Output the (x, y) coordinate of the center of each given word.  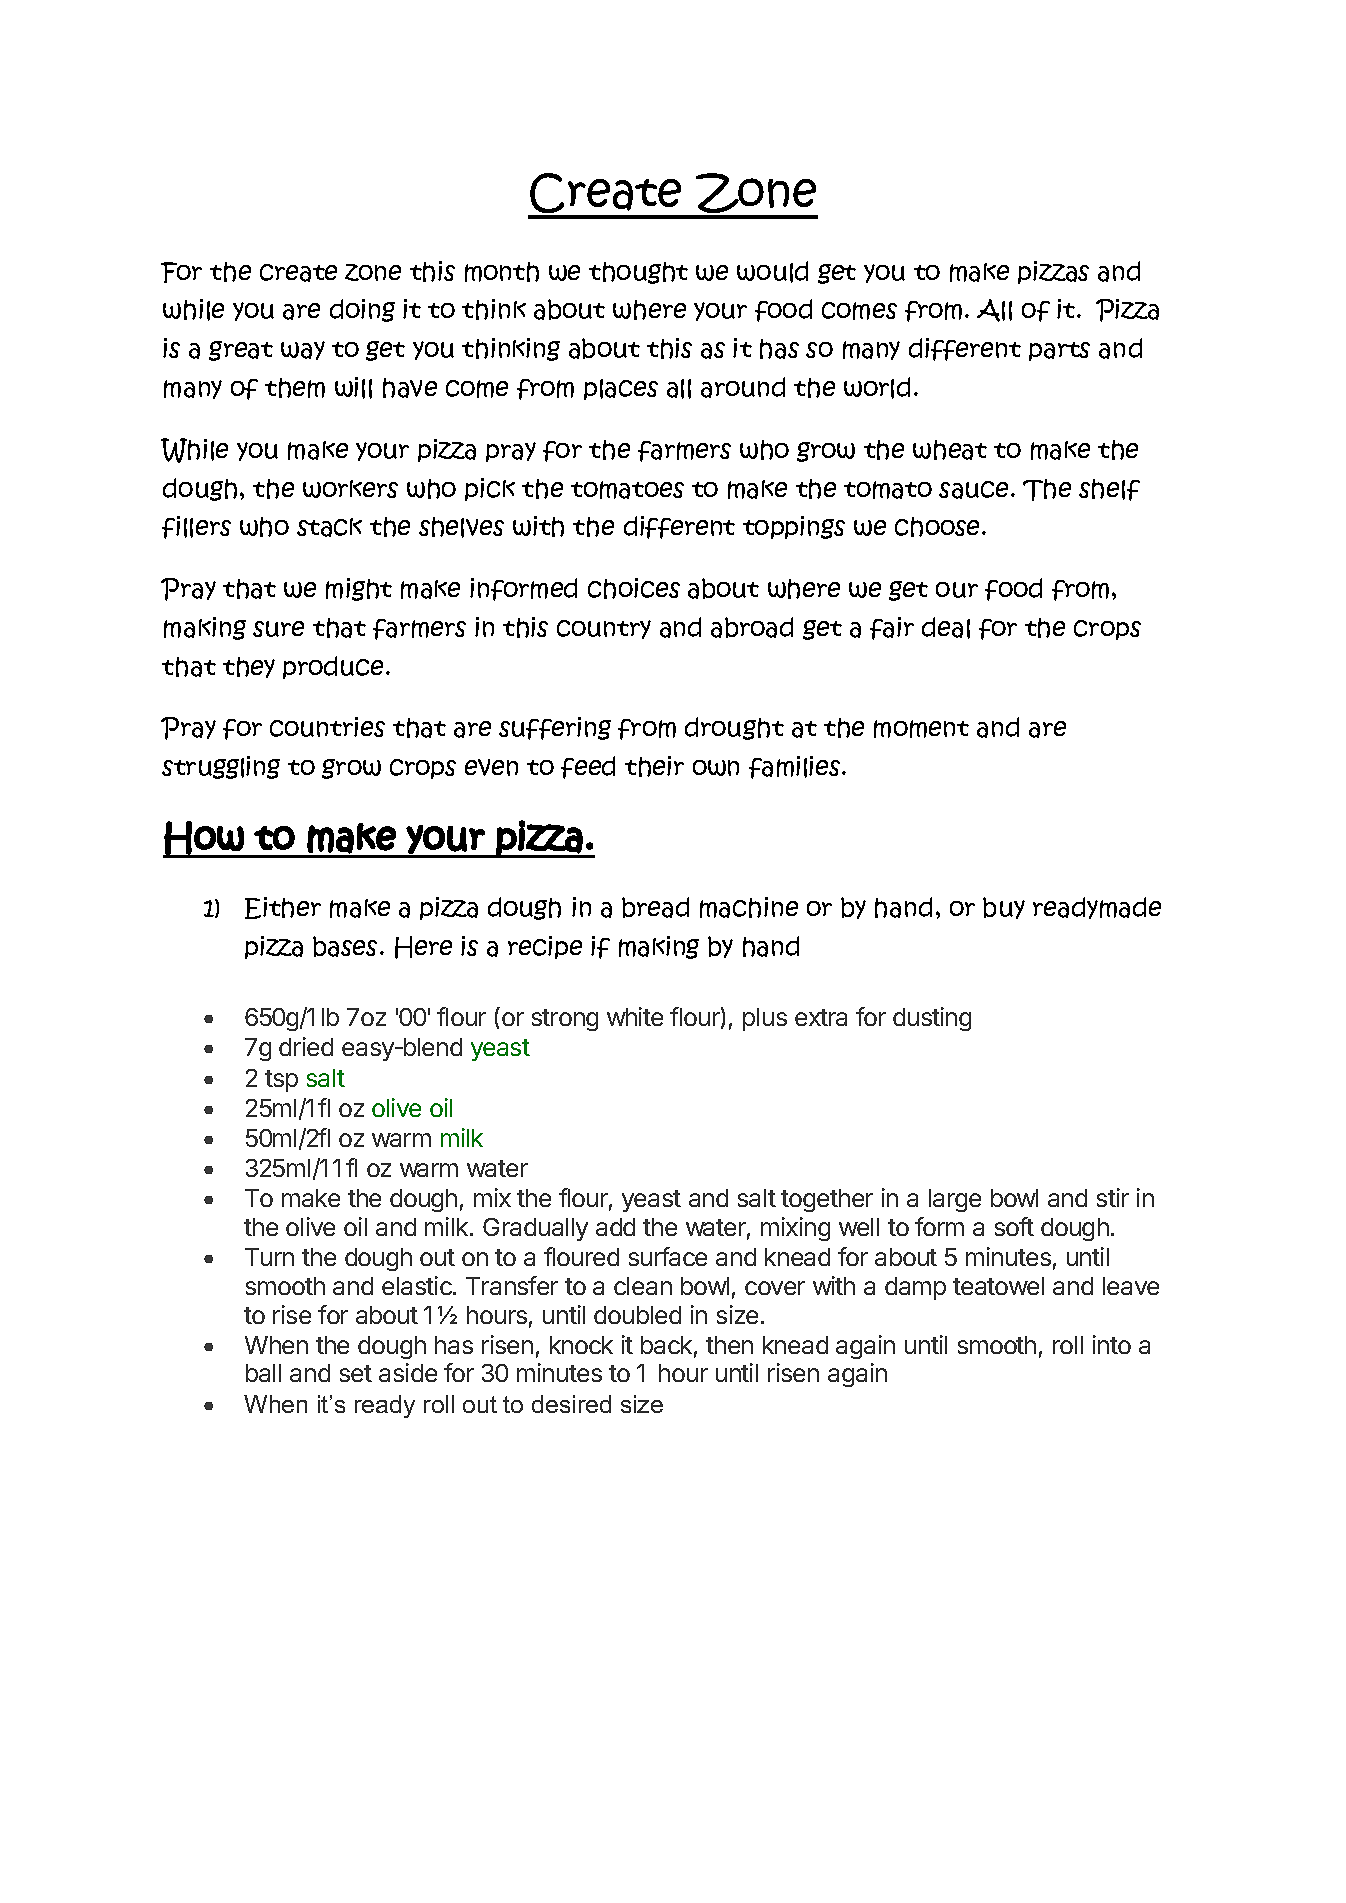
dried (306, 1046)
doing (362, 310)
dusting (932, 1019)
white (635, 1016)
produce (335, 667)
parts (1059, 351)
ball (263, 1373)
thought (638, 273)
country (604, 629)
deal (946, 628)
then (729, 1345)
